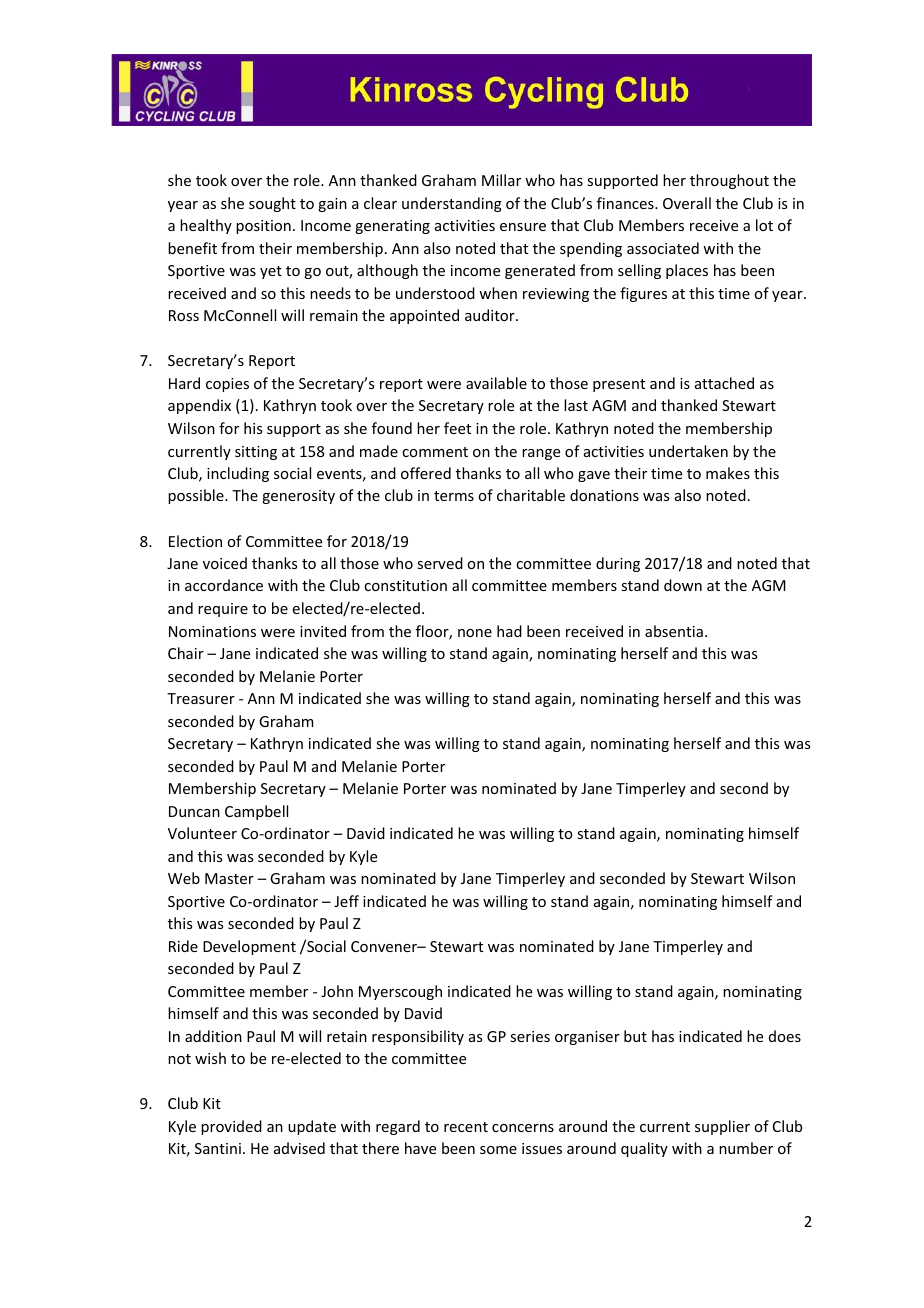  What do you see at coordinates (785, 1036) in the screenshot?
I see `does` at bounding box center [785, 1036].
